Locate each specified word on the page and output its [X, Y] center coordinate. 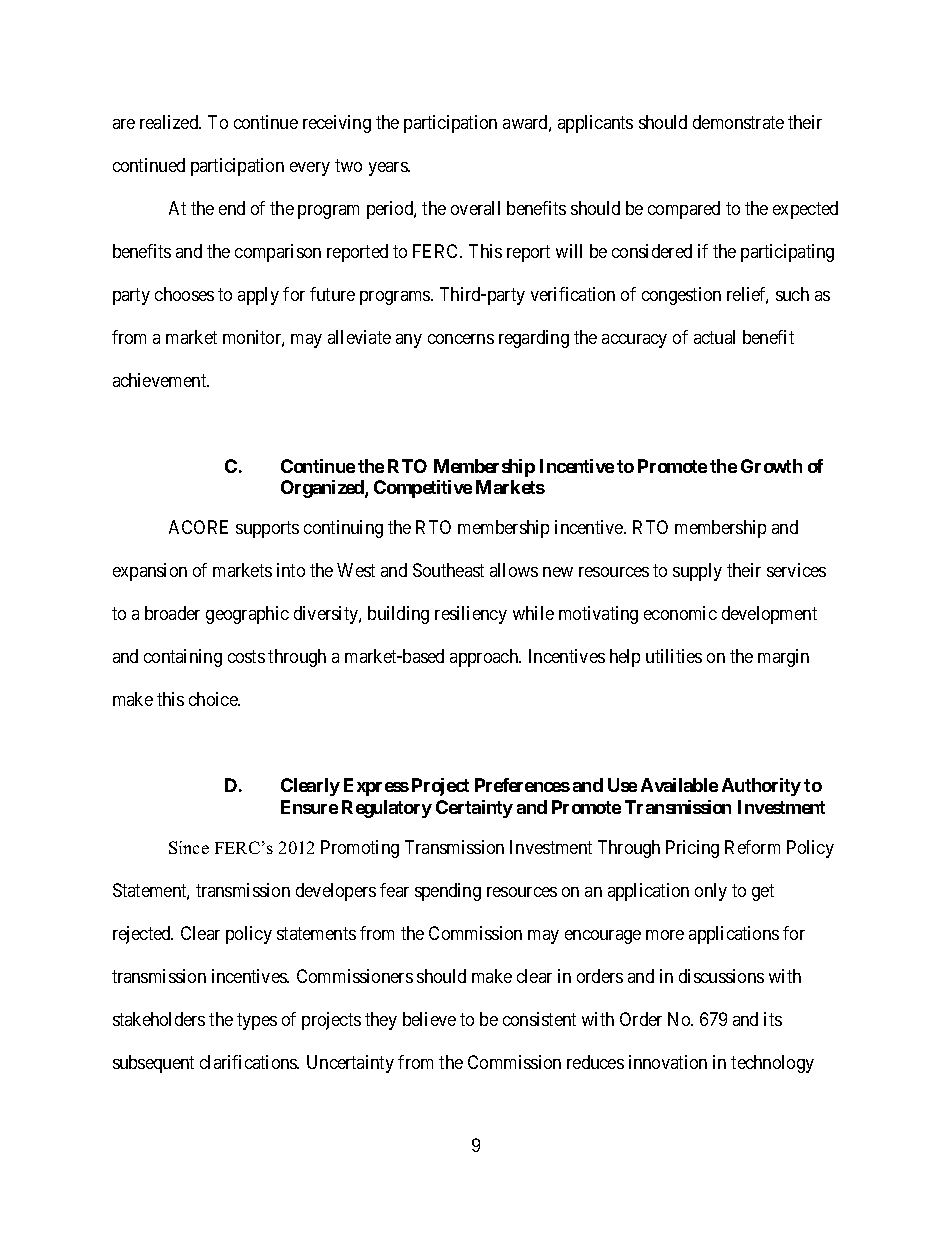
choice [214, 699]
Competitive [423, 489]
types [257, 1021]
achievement [161, 380]
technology [772, 1064]
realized [170, 122]
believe [429, 1019]
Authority [761, 787]
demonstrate [738, 122]
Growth [771, 466]
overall [475, 208]
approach [485, 658]
